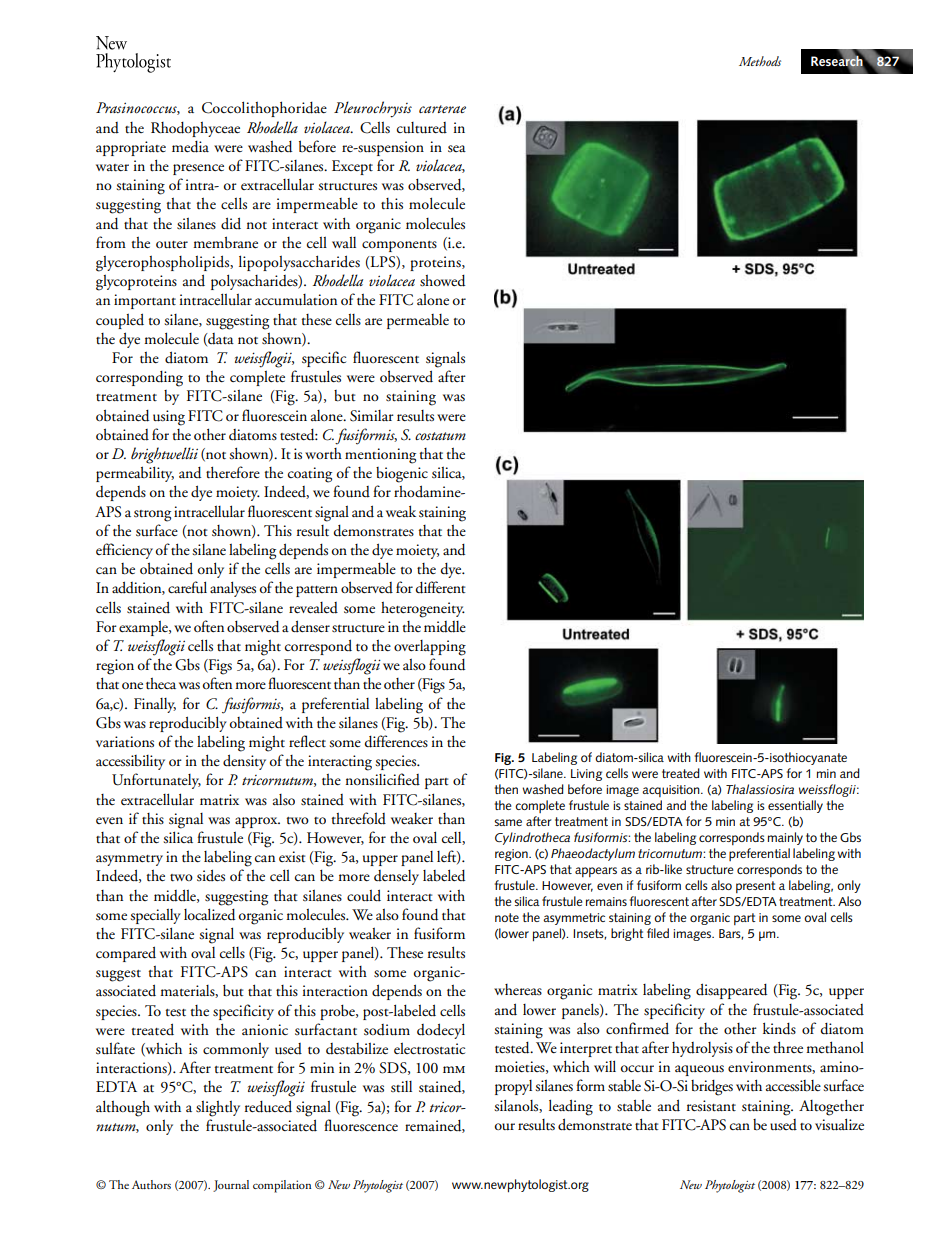  Describe the element at coordinates (571, 1107) in the screenshot. I see `leading` at that location.
